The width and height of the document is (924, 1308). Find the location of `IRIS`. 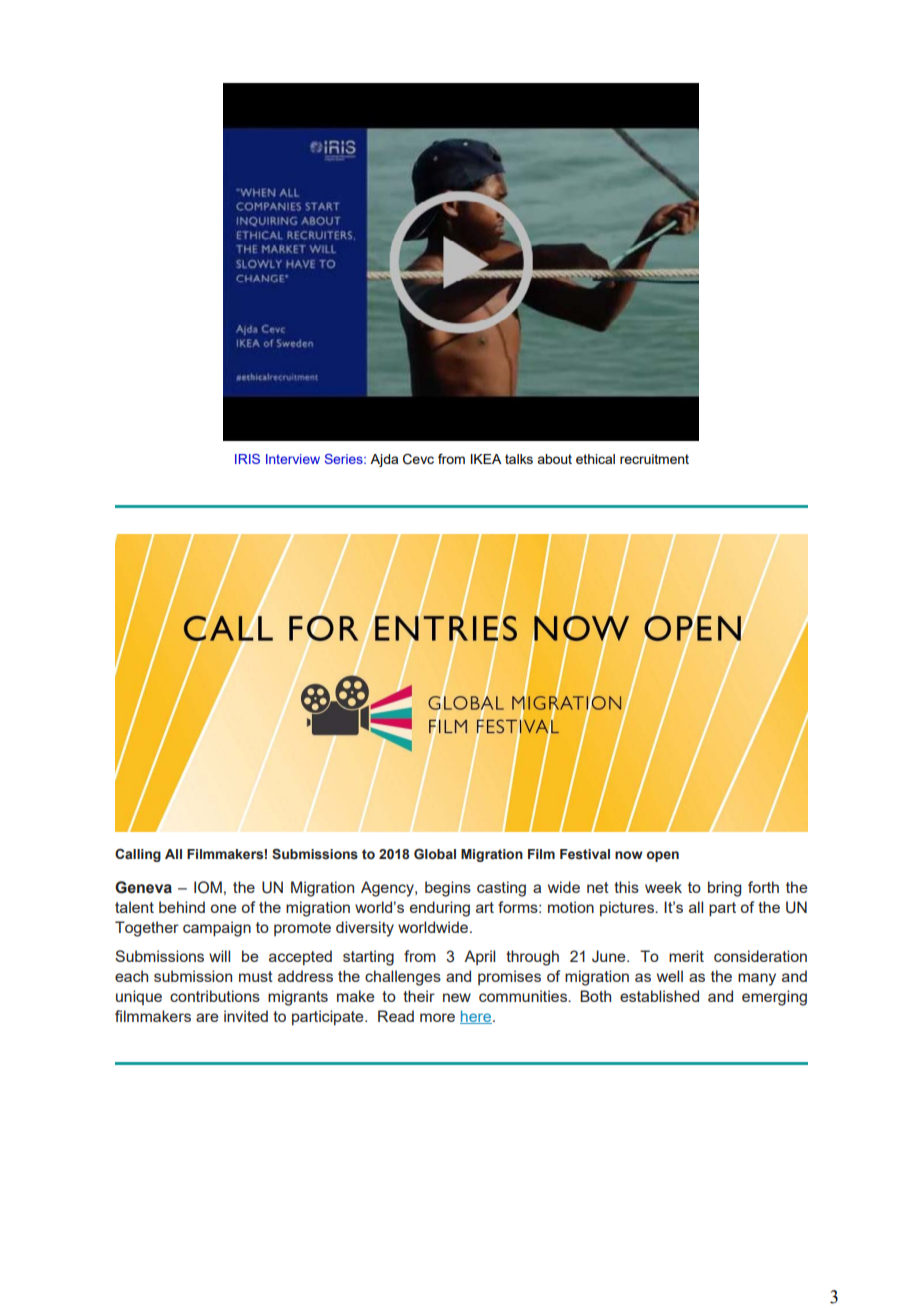

IRIS is located at coordinates (247, 459).
